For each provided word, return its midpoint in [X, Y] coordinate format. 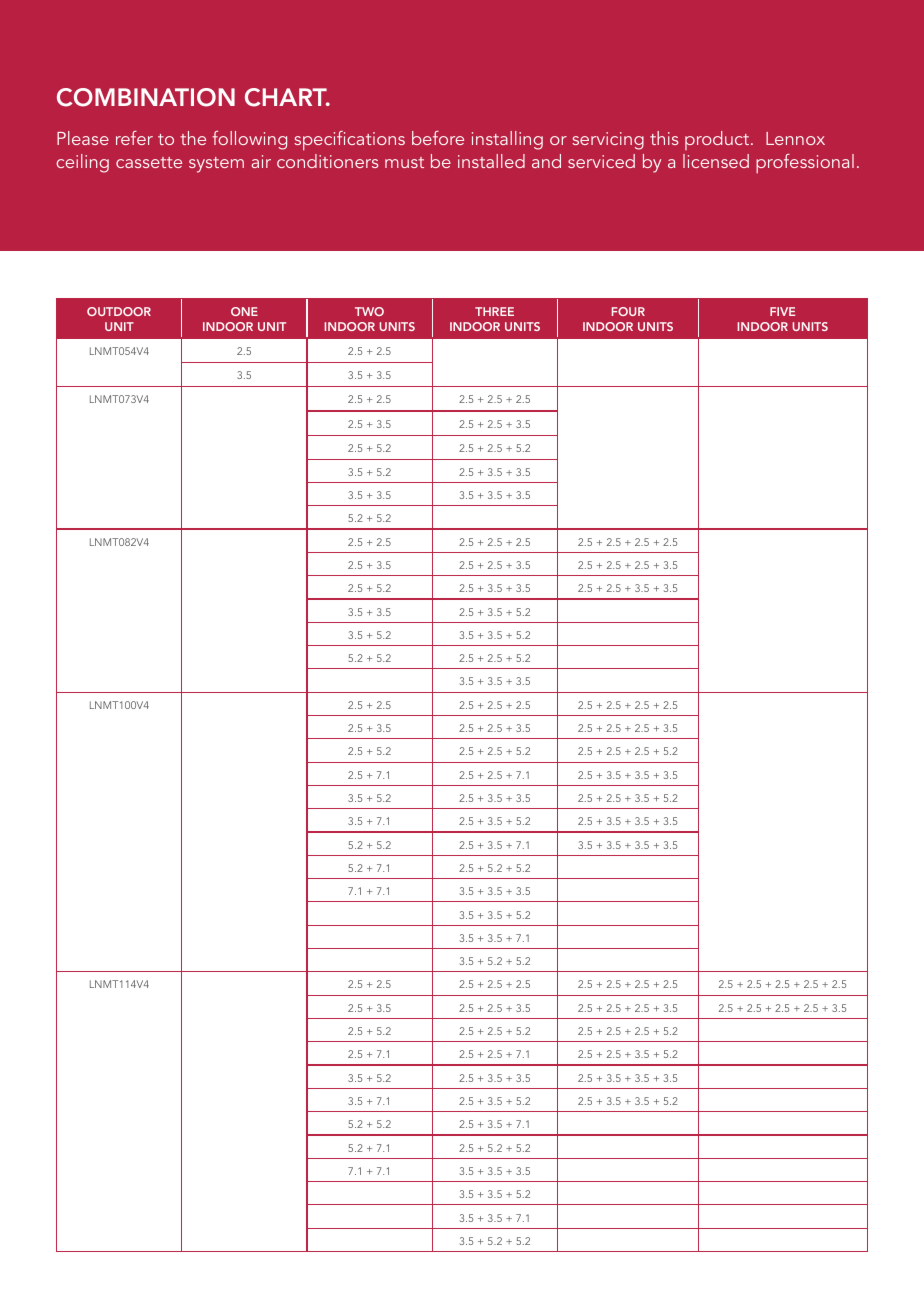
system [216, 165]
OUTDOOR [119, 311]
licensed [716, 161]
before [438, 138]
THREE [494, 311]
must [404, 162]
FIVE [782, 311]
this [664, 138]
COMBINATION [146, 97]
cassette [149, 162]
